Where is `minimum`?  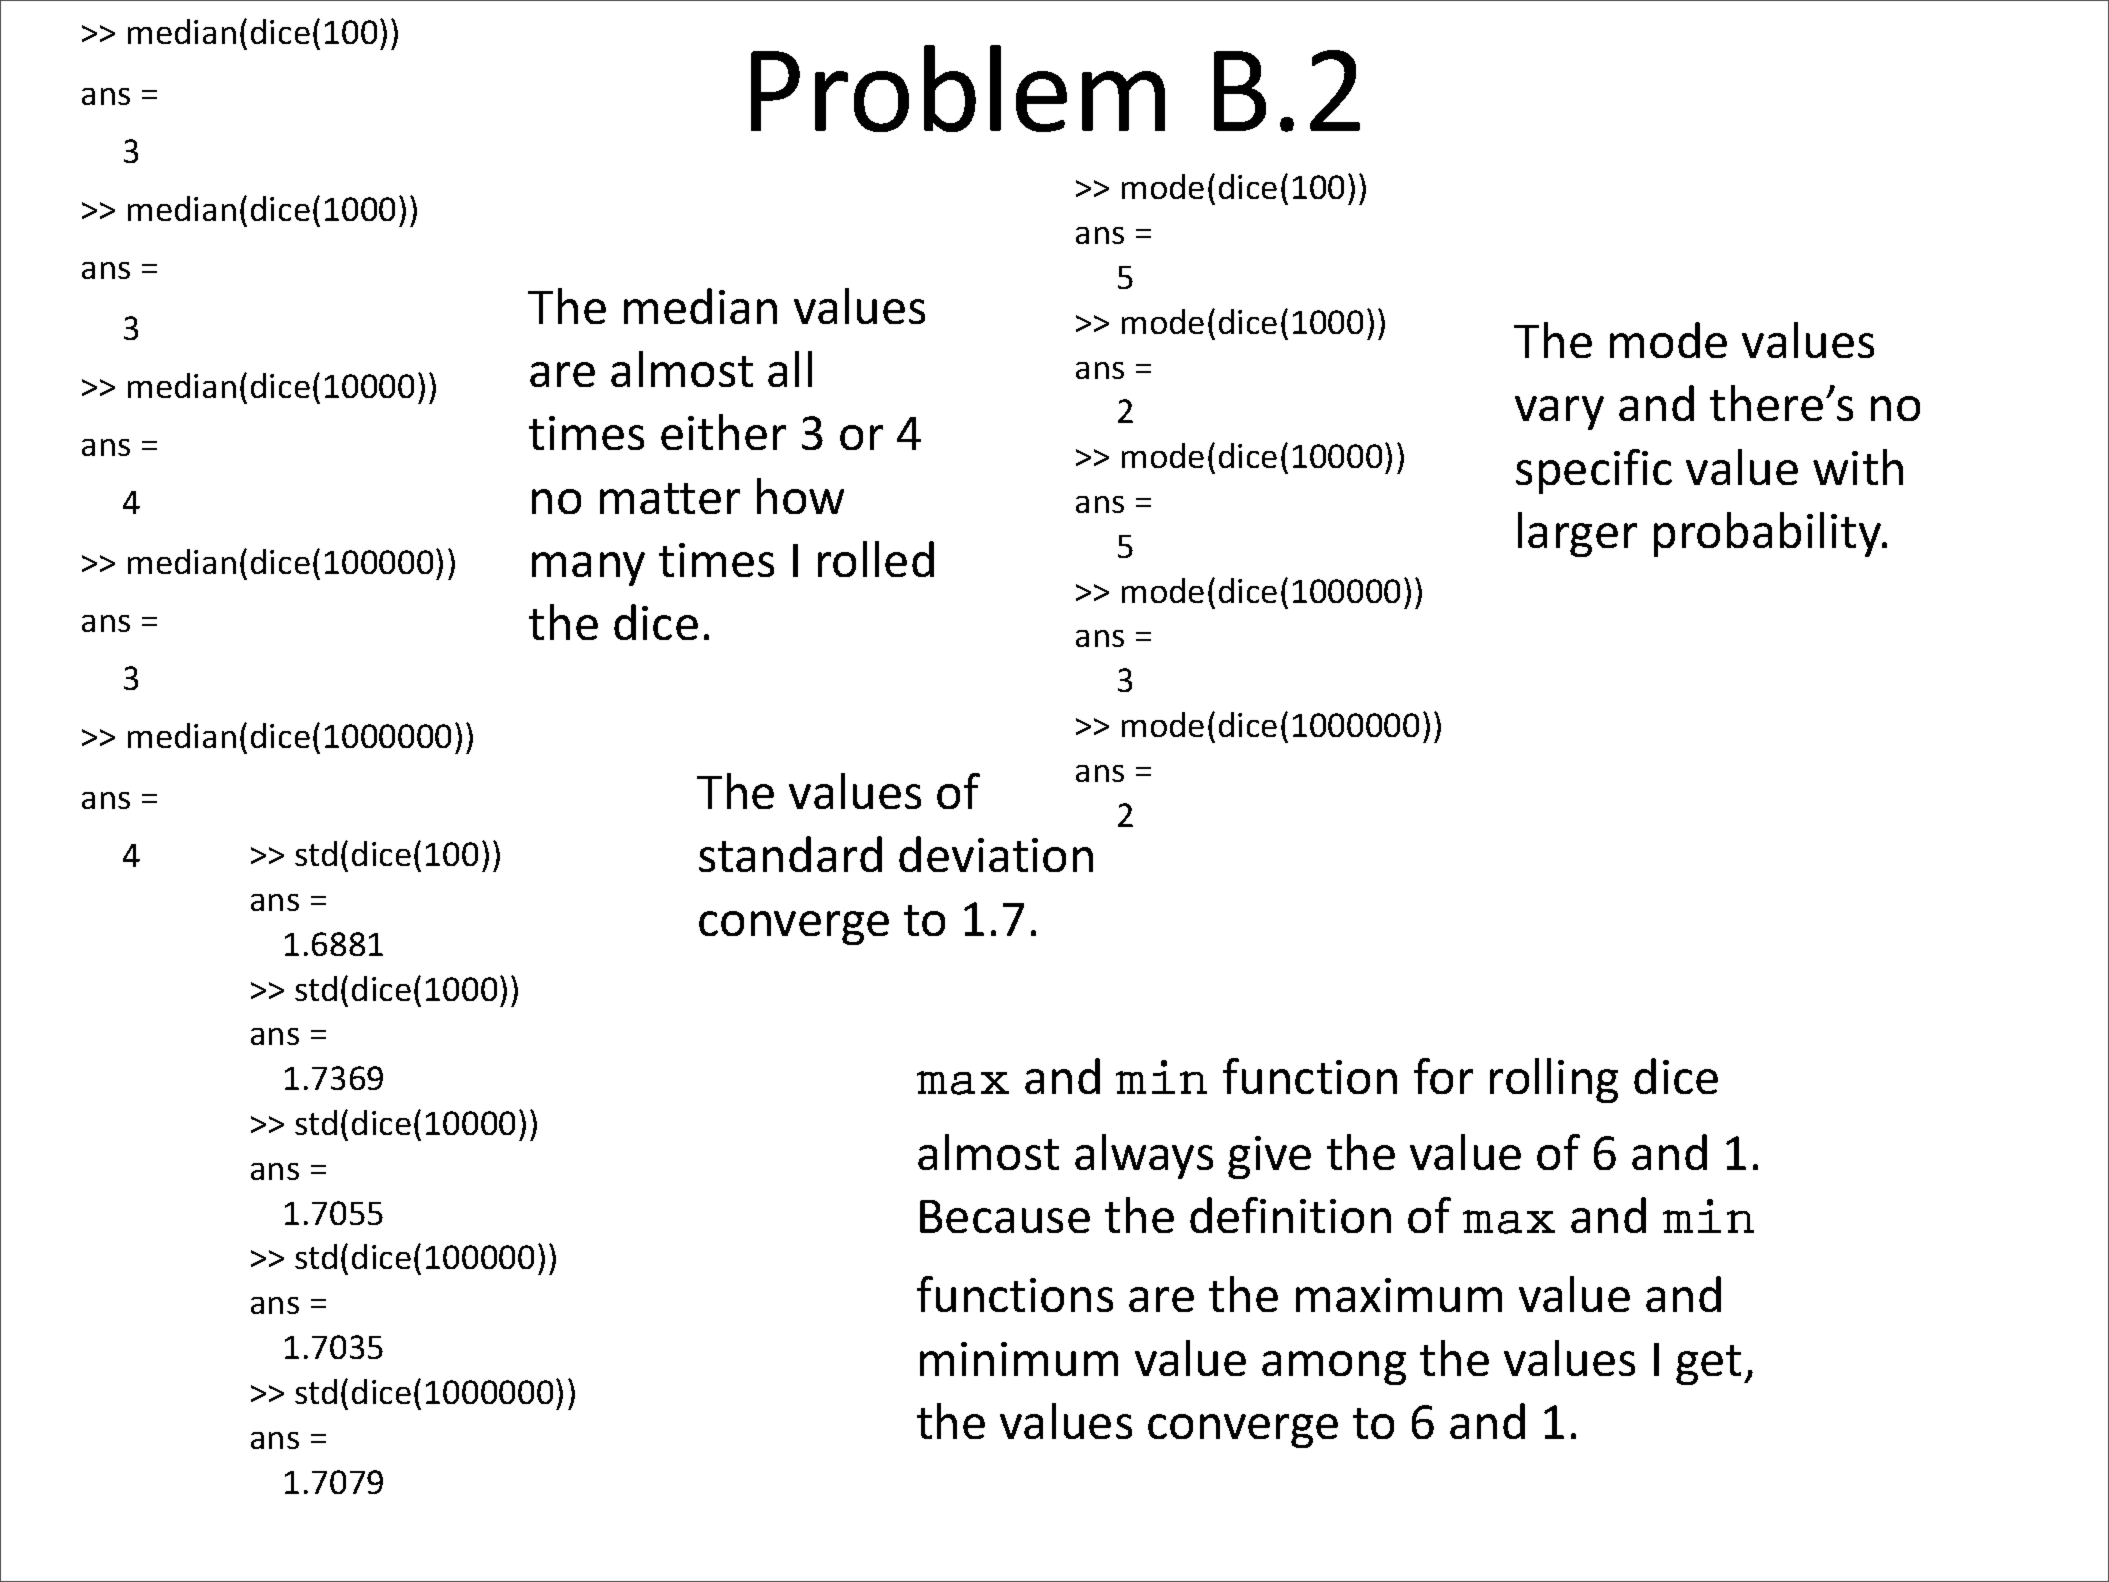 minimum is located at coordinates (1019, 1359).
